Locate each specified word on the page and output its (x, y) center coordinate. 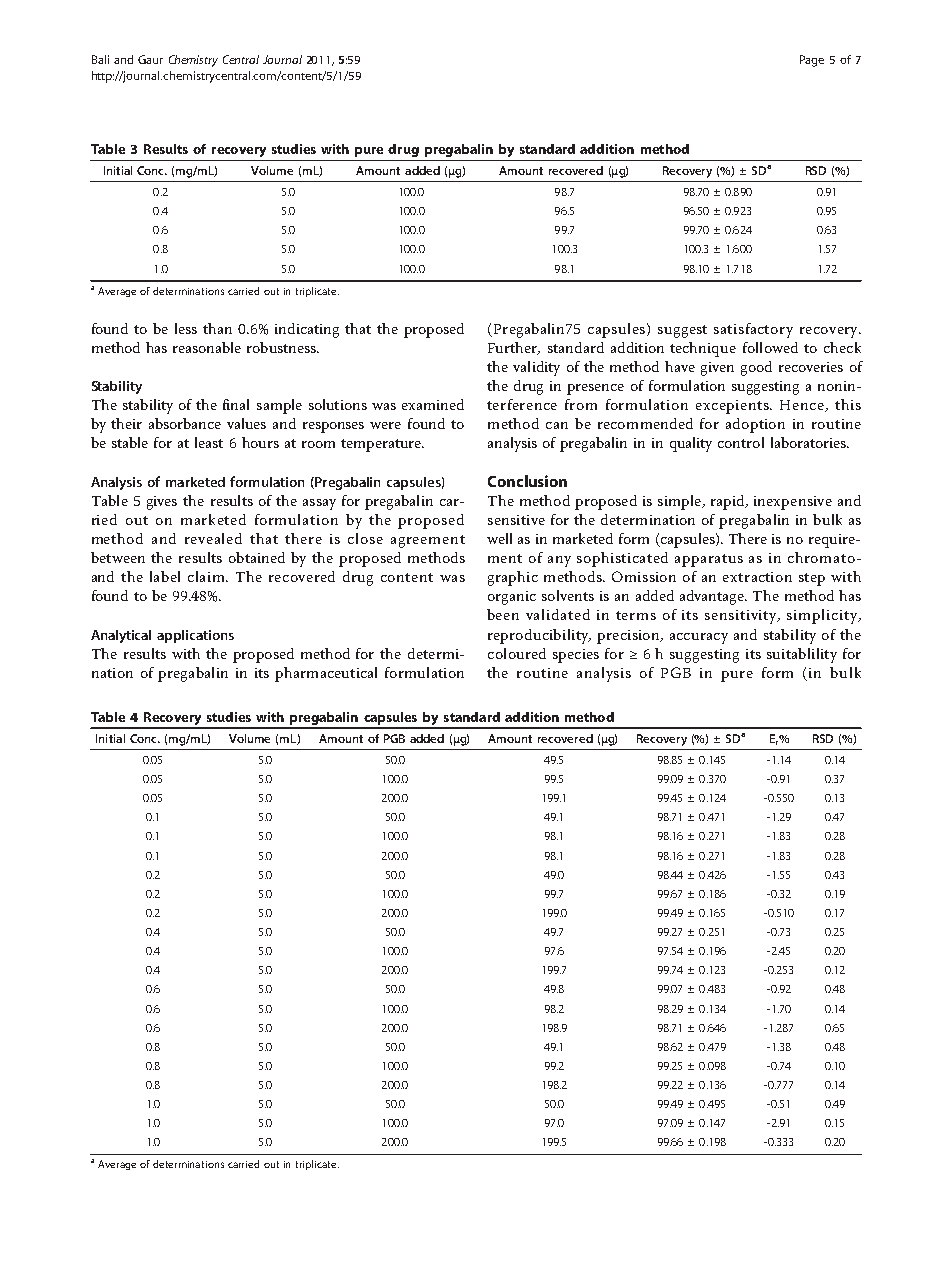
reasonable (207, 347)
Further (514, 348)
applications (195, 636)
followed (770, 347)
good (756, 368)
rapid (729, 502)
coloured (517, 653)
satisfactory (753, 330)
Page (812, 61)
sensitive (516, 520)
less (186, 328)
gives (162, 503)
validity (536, 368)
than (217, 328)
